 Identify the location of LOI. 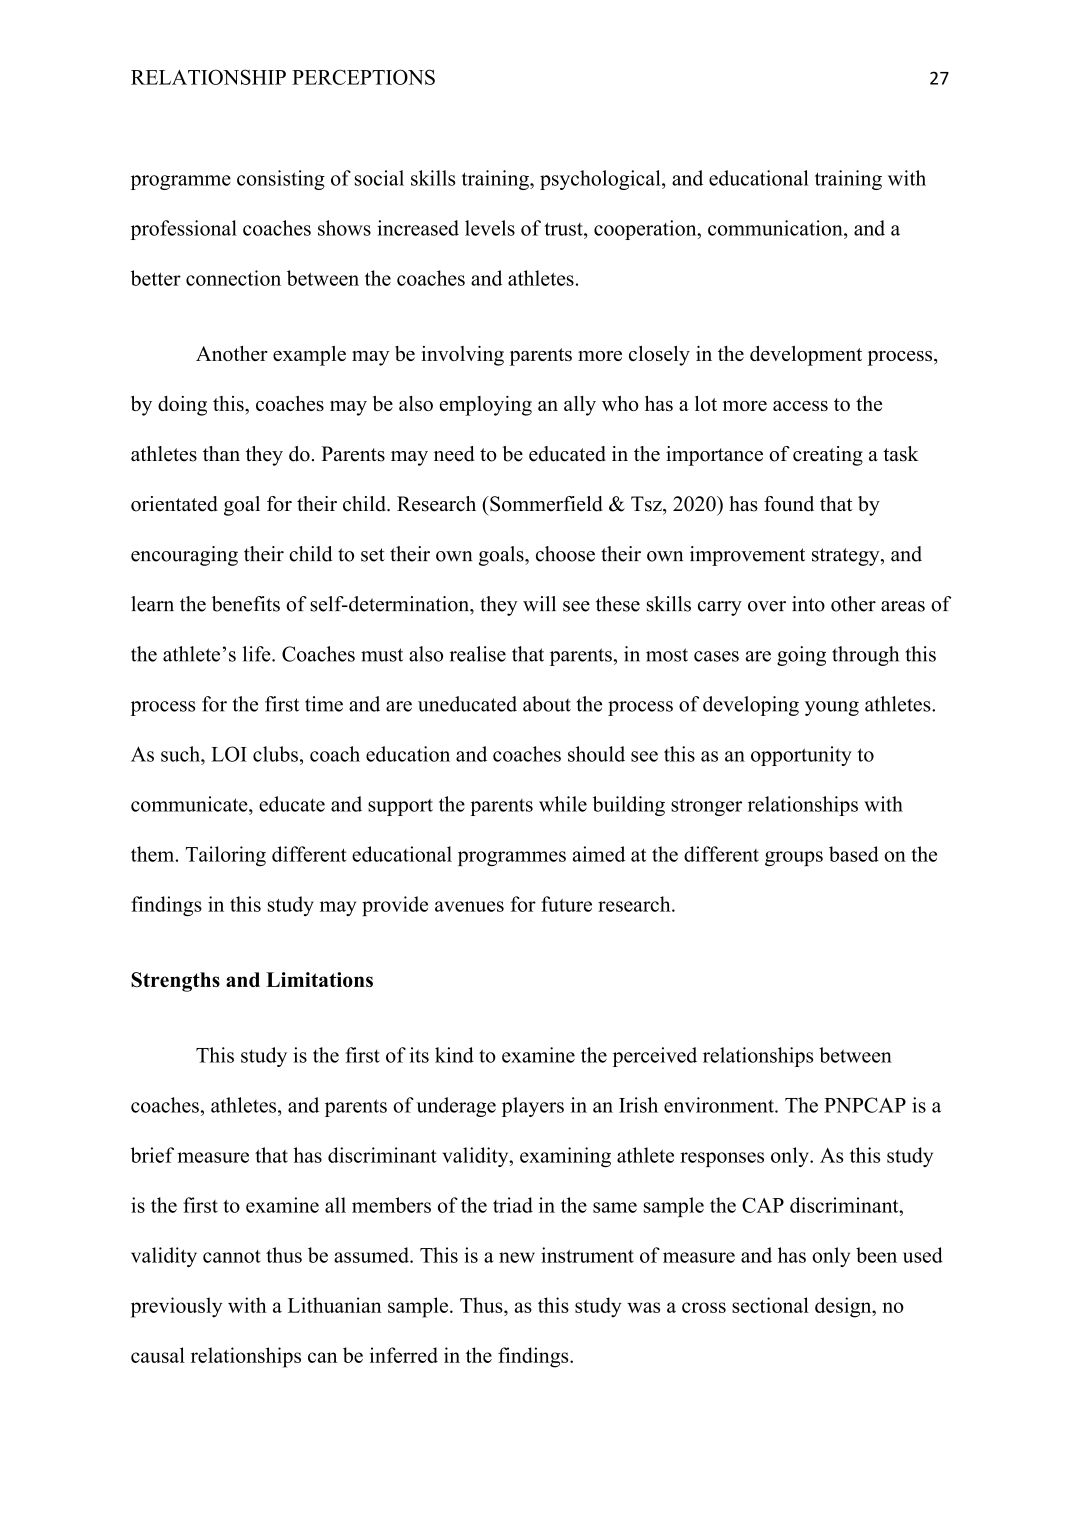
(229, 754).
